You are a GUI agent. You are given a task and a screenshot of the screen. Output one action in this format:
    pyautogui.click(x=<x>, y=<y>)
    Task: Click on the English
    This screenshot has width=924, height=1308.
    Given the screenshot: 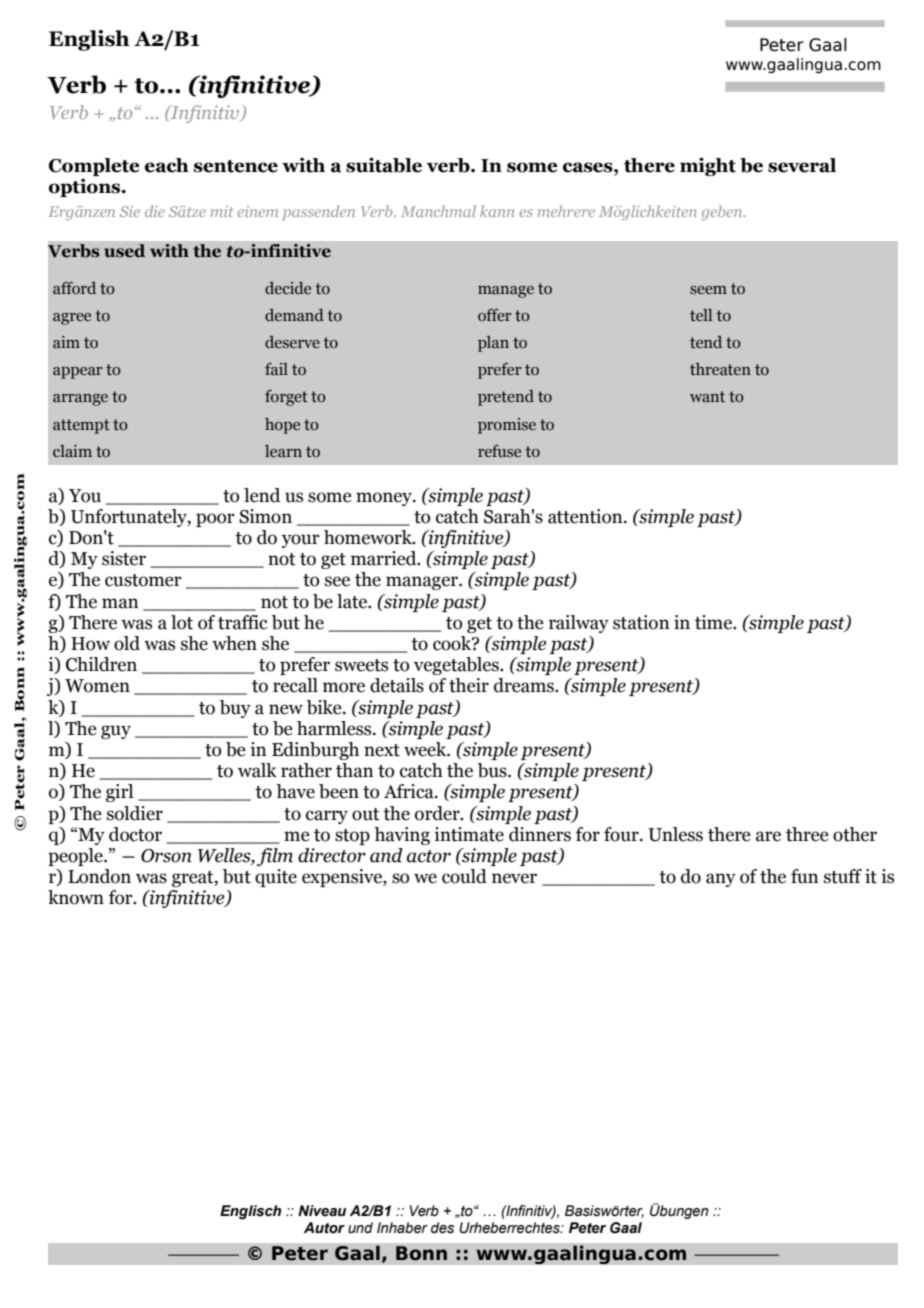 What is the action you would take?
    pyautogui.click(x=89, y=40)
